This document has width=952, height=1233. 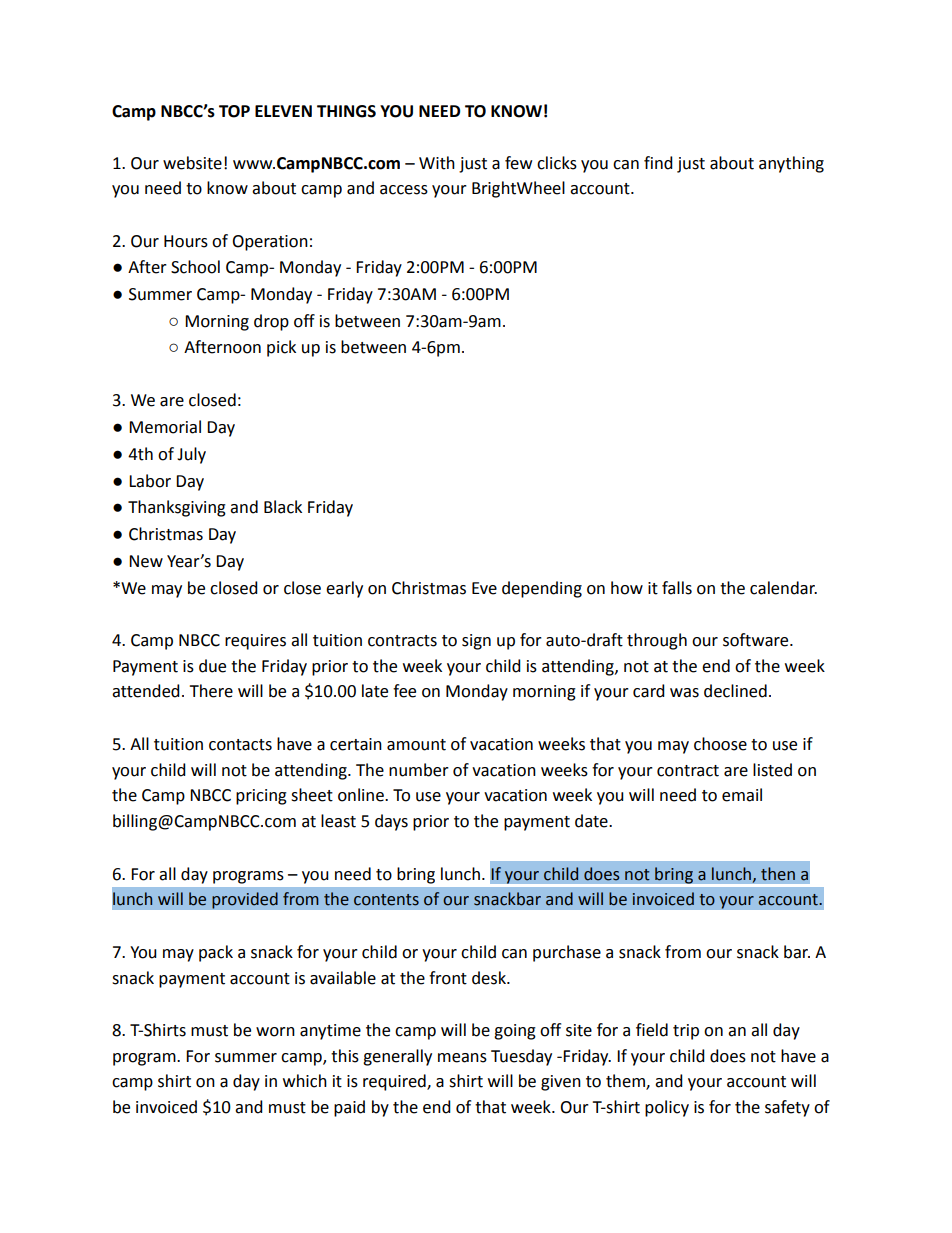 I want to click on drop, so click(x=271, y=322).
